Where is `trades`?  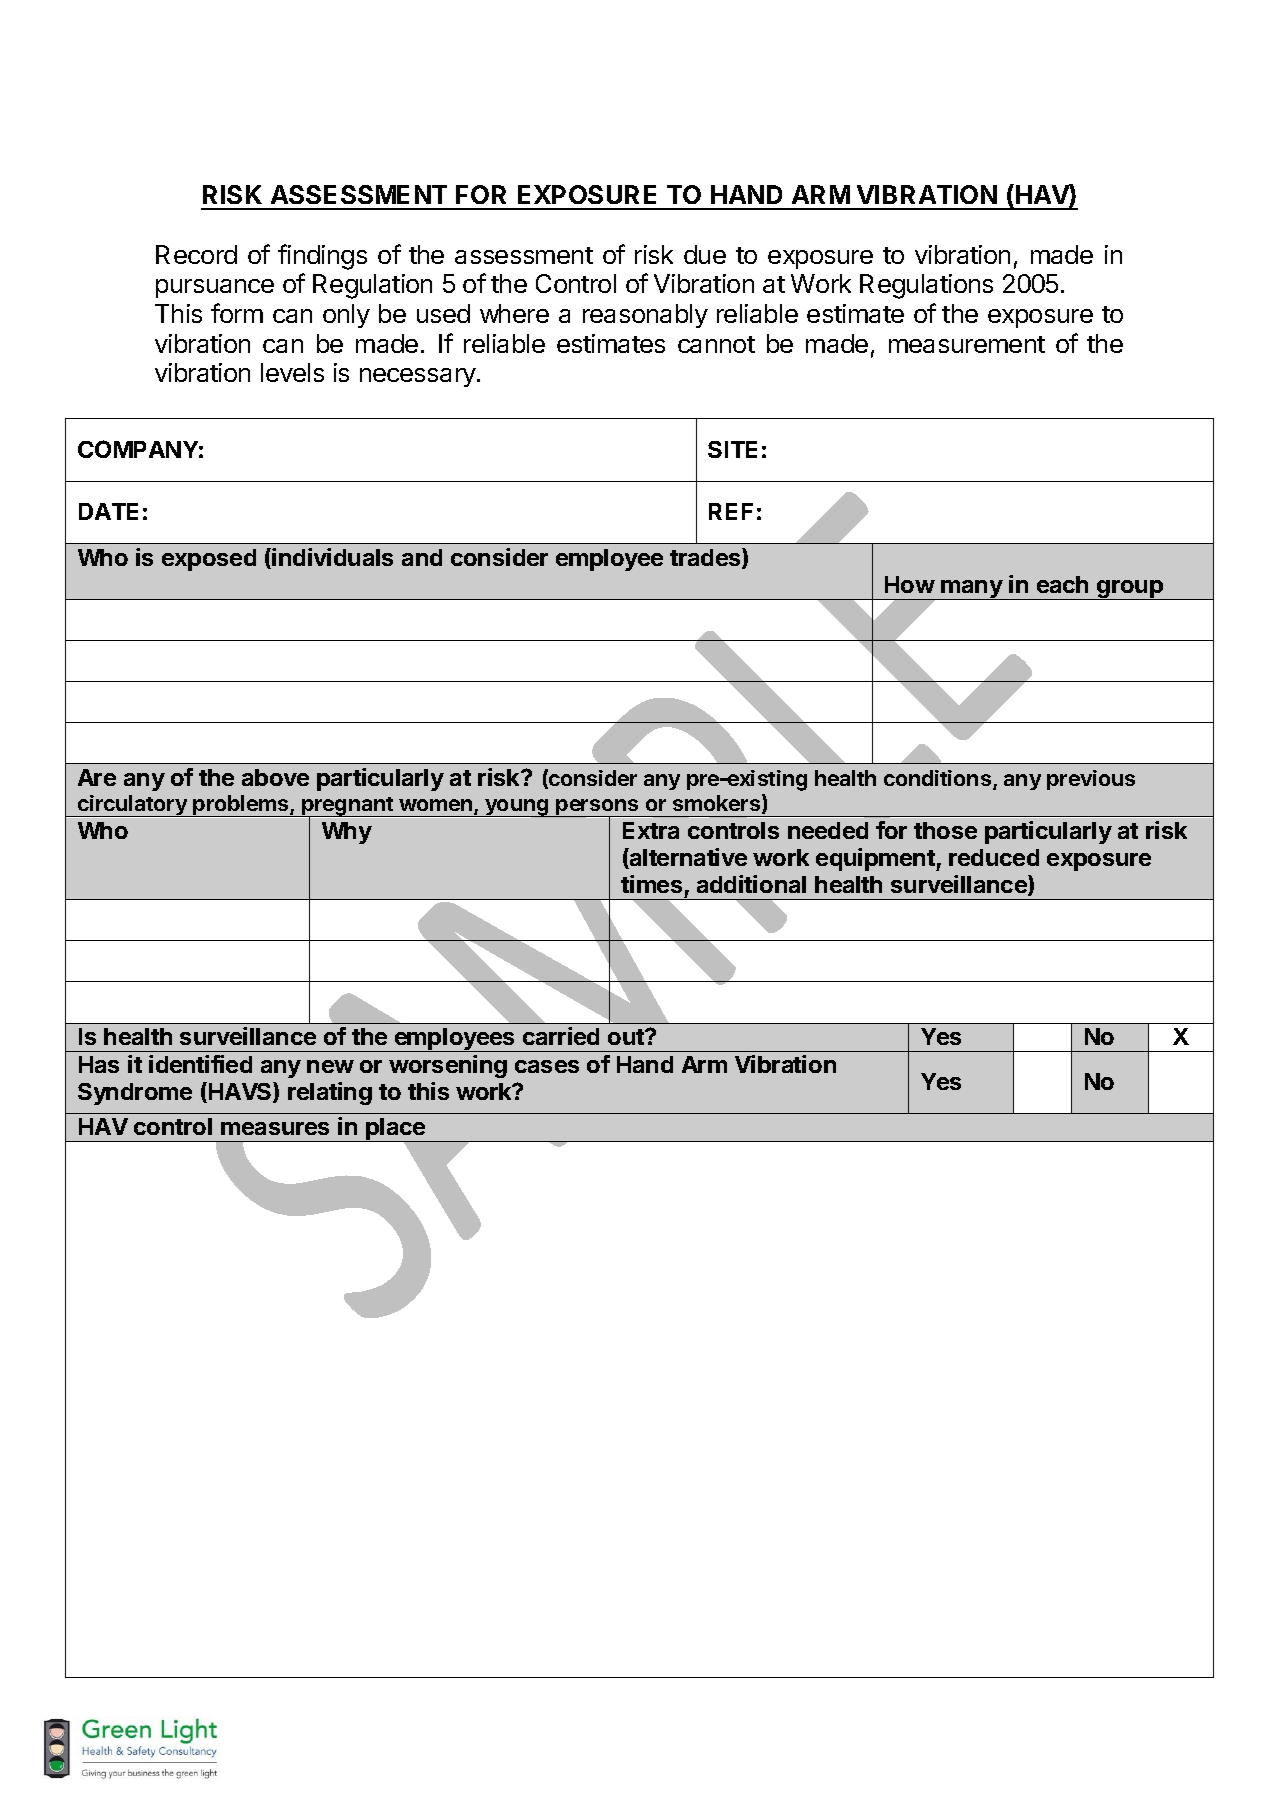
trades is located at coordinates (706, 558).
